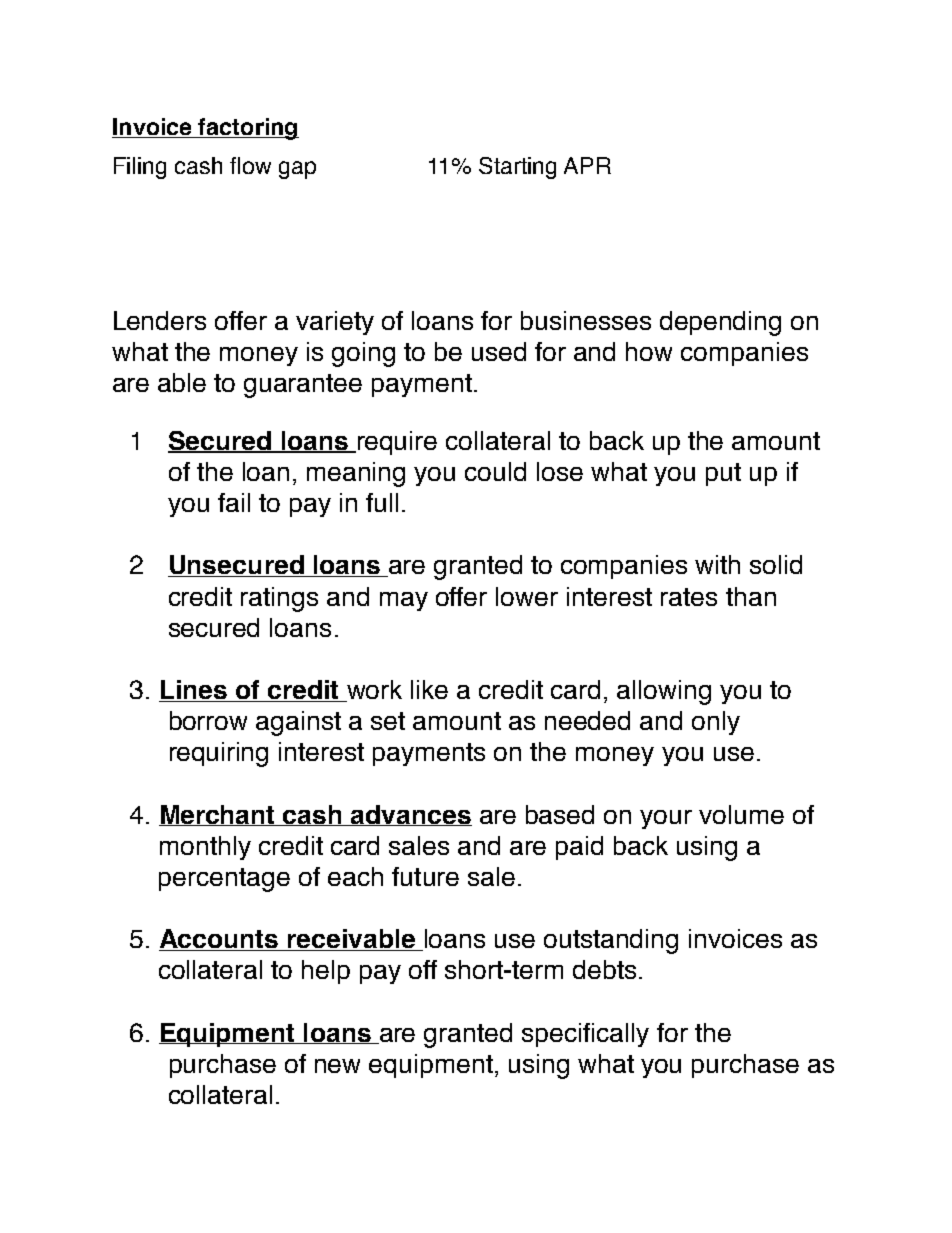 The image size is (952, 1233). I want to click on may, so click(404, 601).
